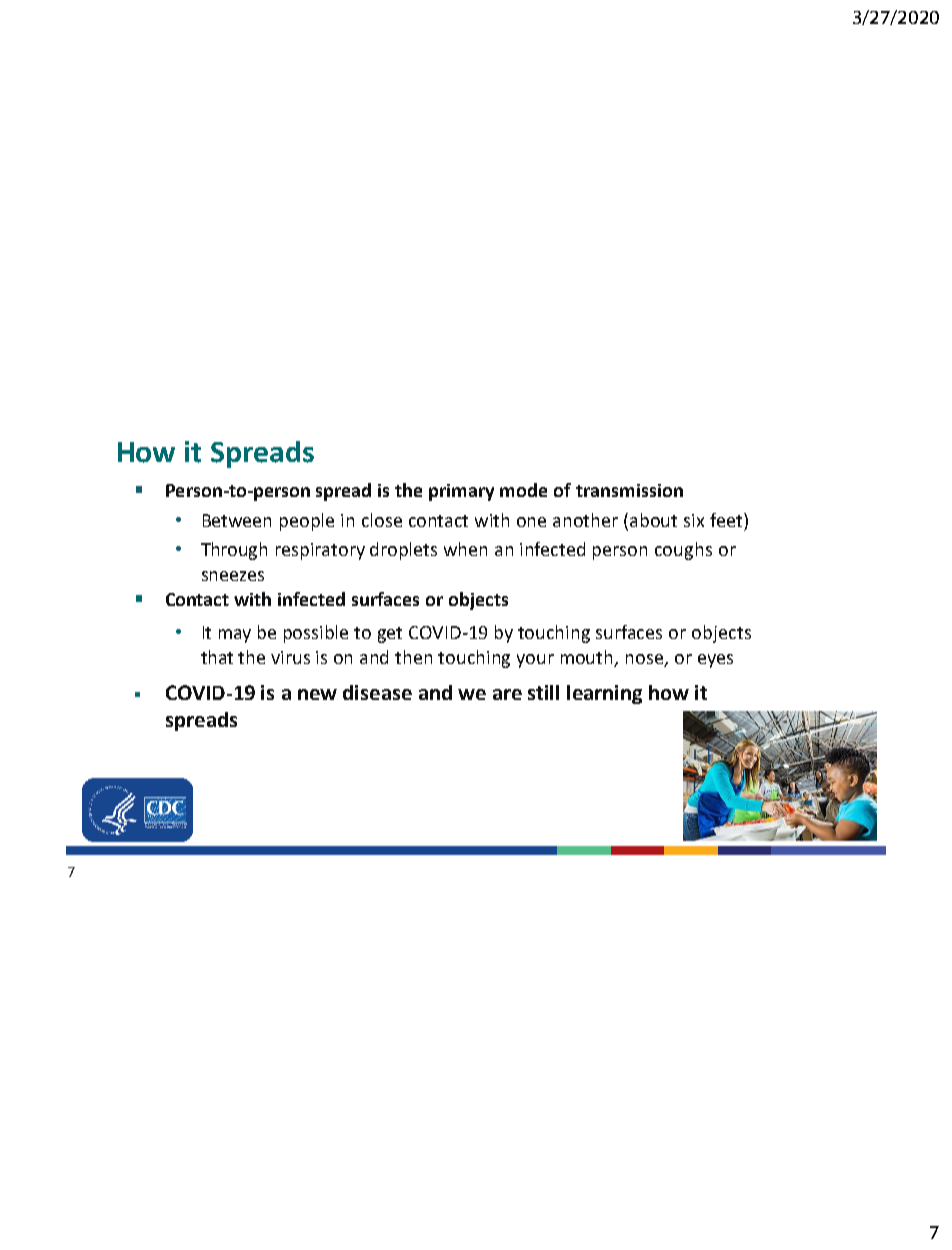 The width and height of the screenshot is (952, 1250). Describe the element at coordinates (461, 492) in the screenshot. I see `primary` at that location.
